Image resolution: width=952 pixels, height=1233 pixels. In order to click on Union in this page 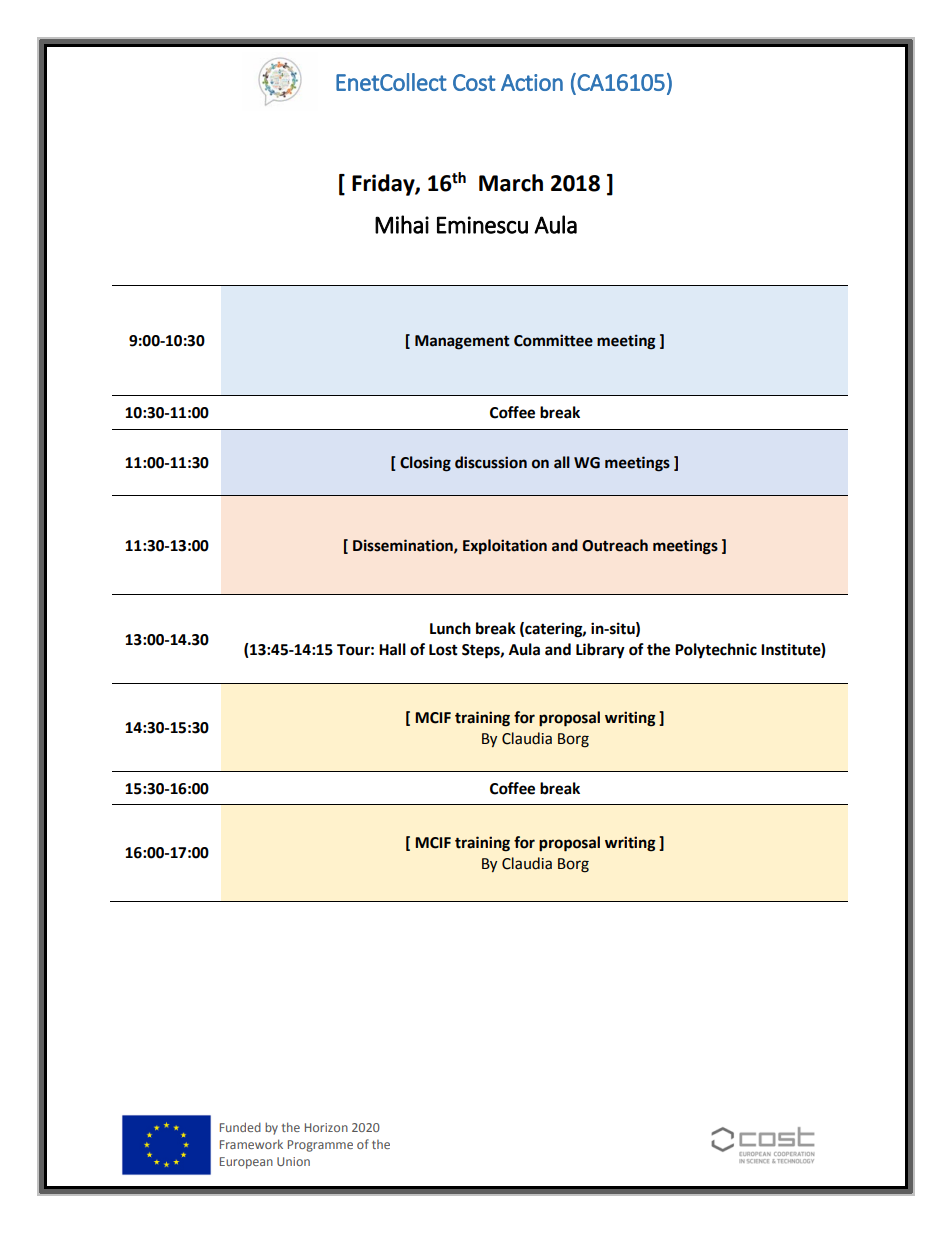, I will do `click(293, 1161)`.
